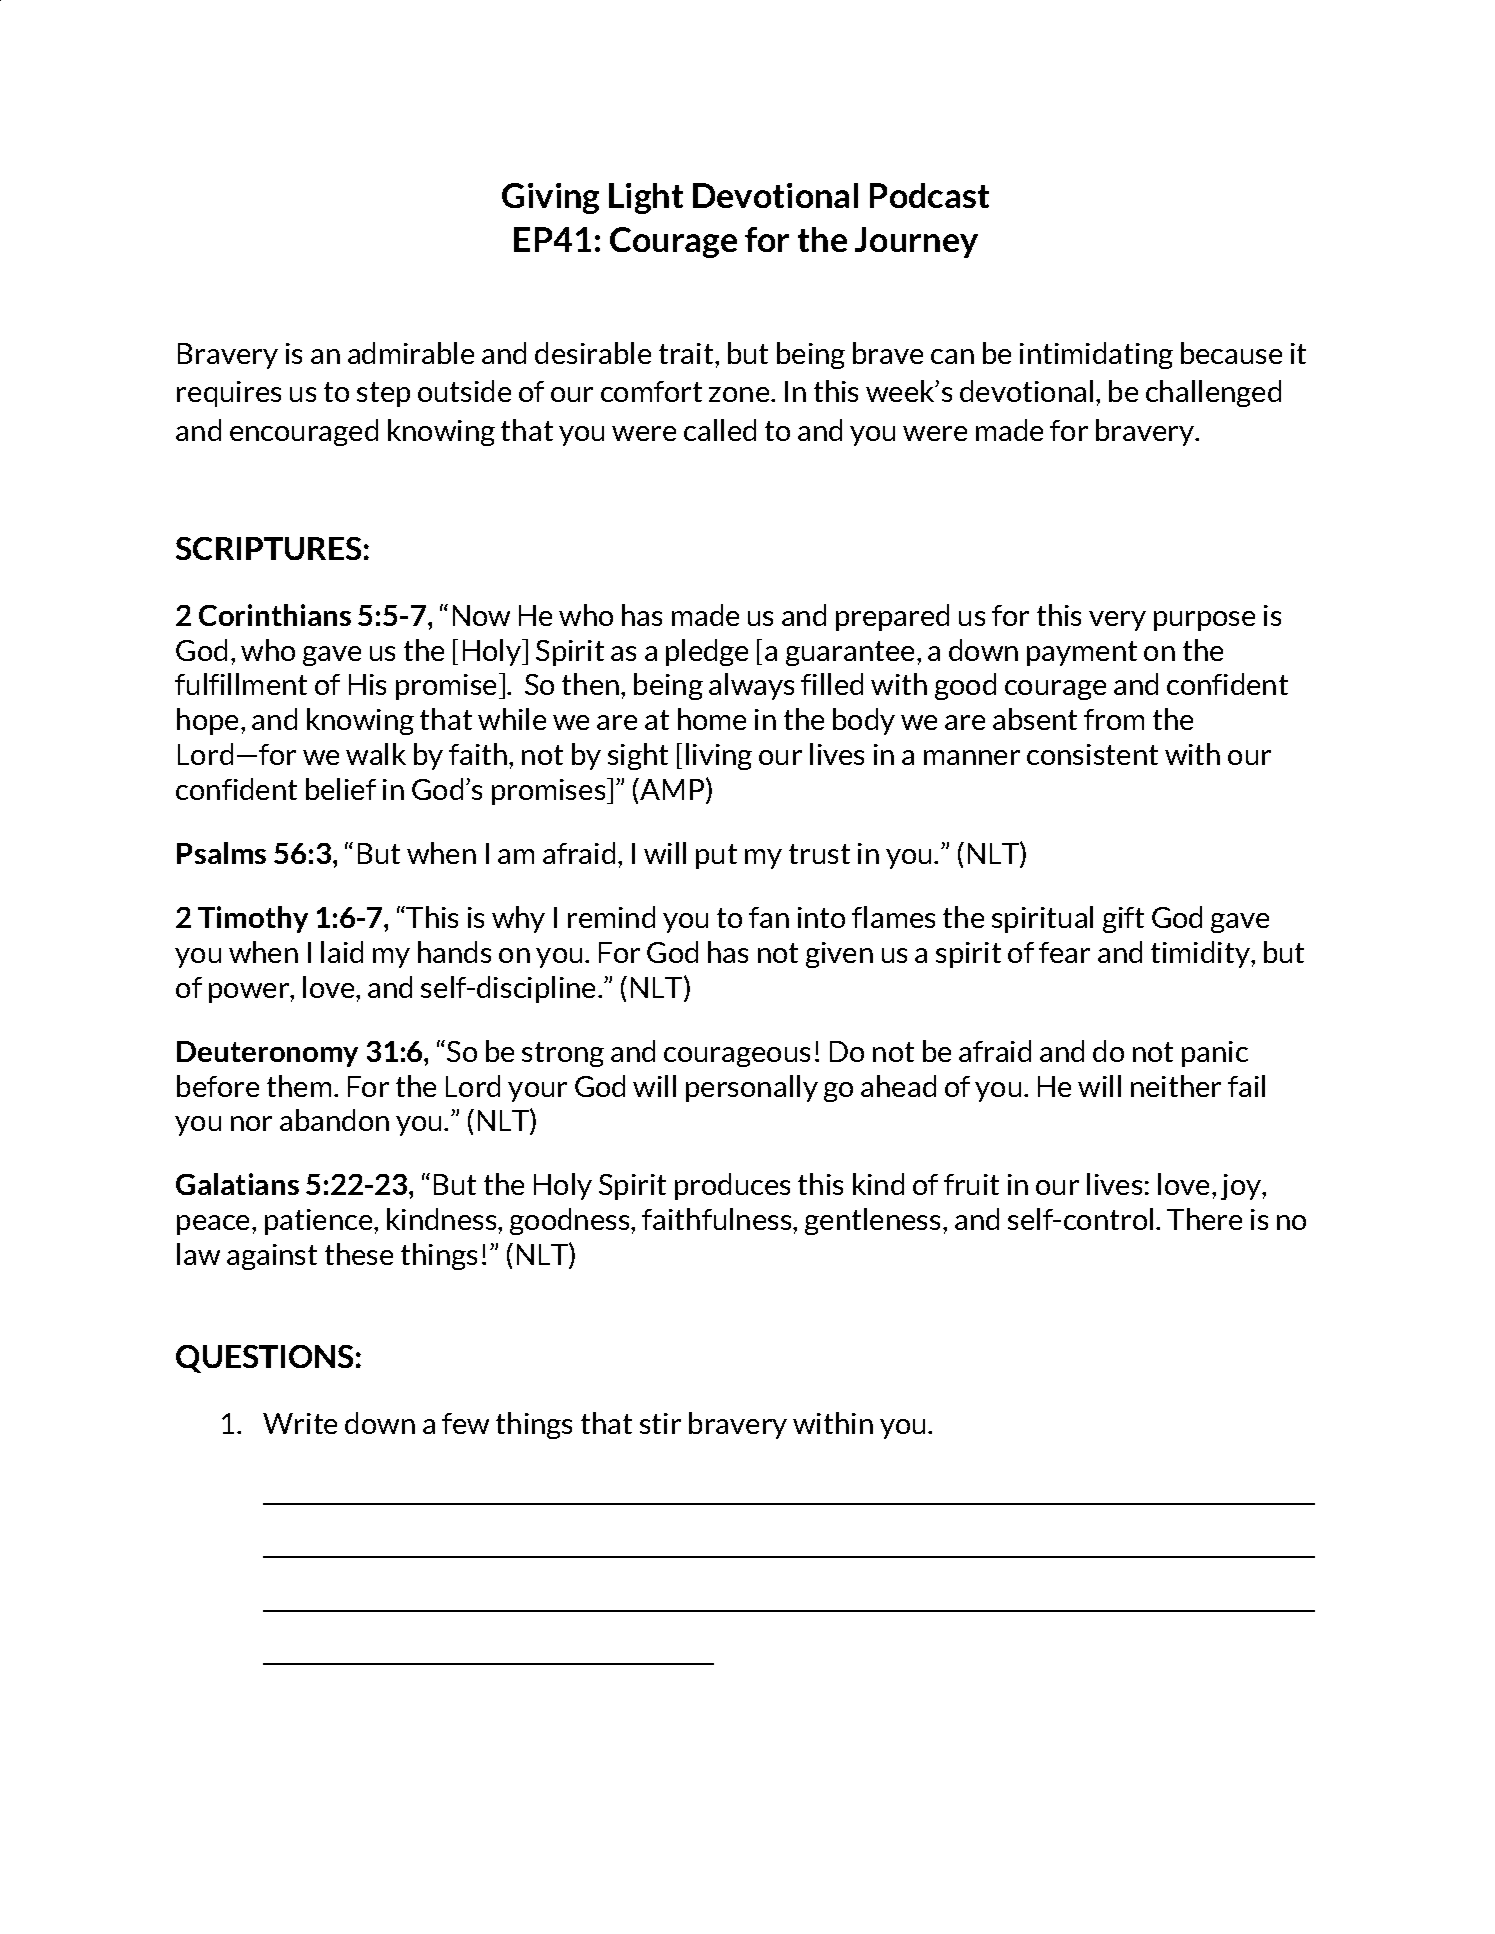 This screenshot has width=1495, height=1934. What do you see at coordinates (1064, 952) in the screenshot?
I see `fear` at bounding box center [1064, 952].
